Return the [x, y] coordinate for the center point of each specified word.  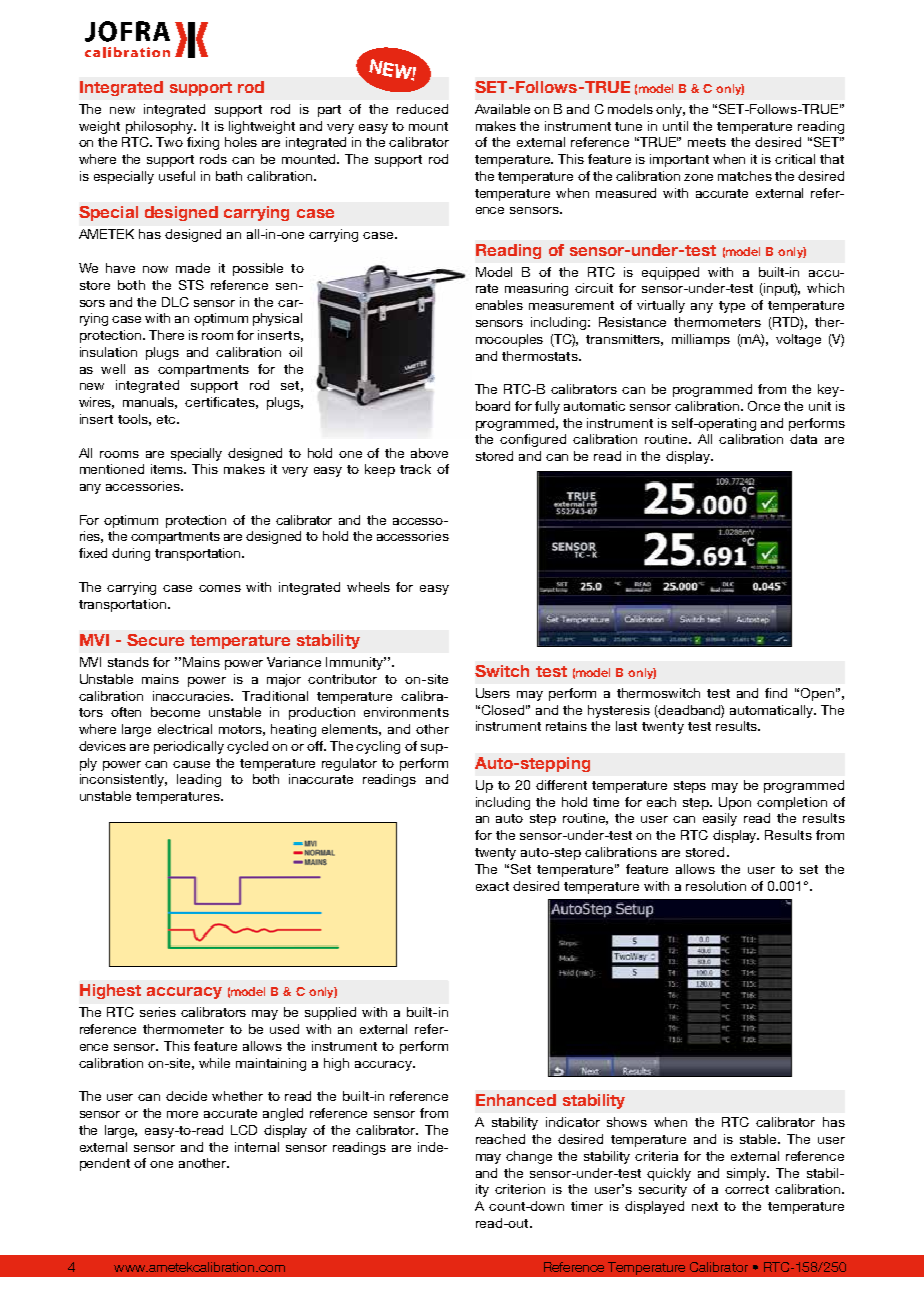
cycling [378, 747]
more [182, 1114]
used [284, 1029]
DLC [175, 302]
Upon [735, 803]
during [131, 554]
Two [169, 142]
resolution [716, 886]
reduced [422, 109]
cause [191, 764]
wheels [368, 587]
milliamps [701, 340]
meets [707, 142]
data [803, 439]
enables [499, 305]
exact [492, 886]
